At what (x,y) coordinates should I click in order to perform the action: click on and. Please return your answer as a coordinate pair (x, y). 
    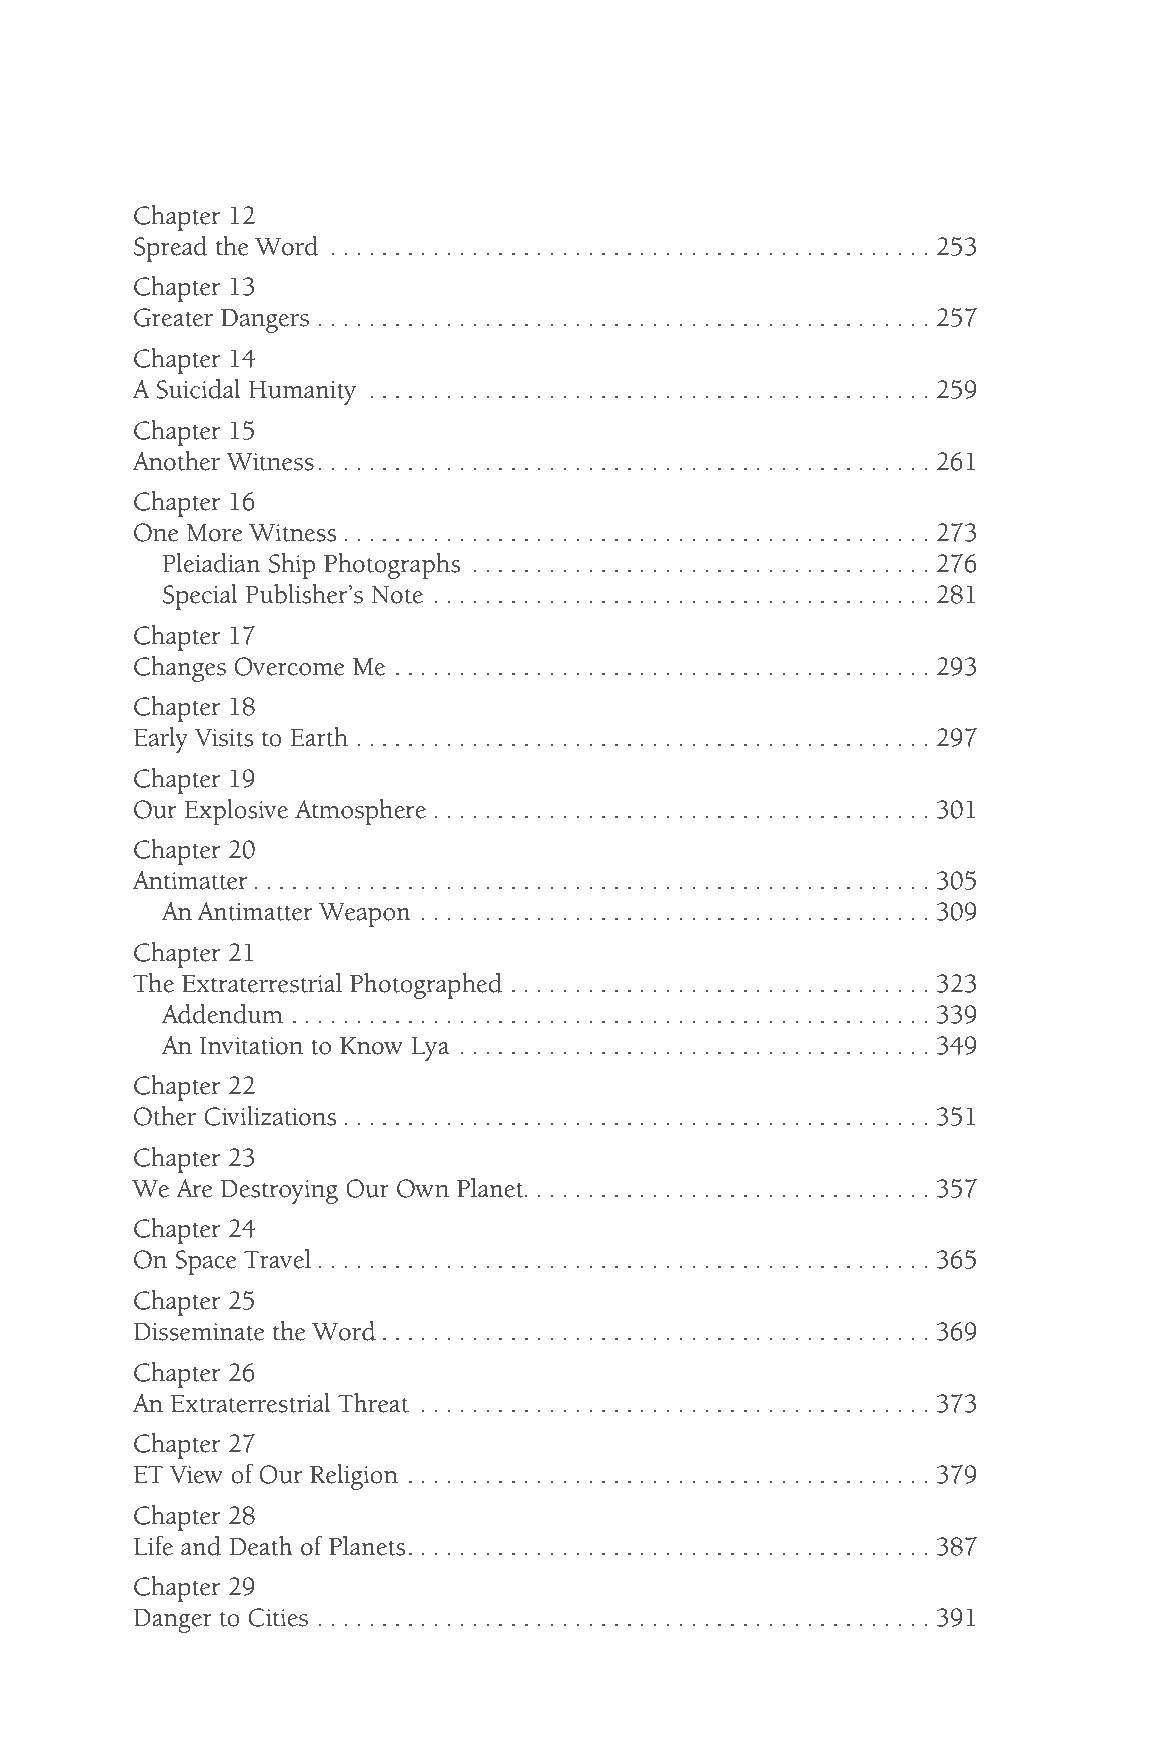
    Looking at the image, I should click on (201, 1546).
